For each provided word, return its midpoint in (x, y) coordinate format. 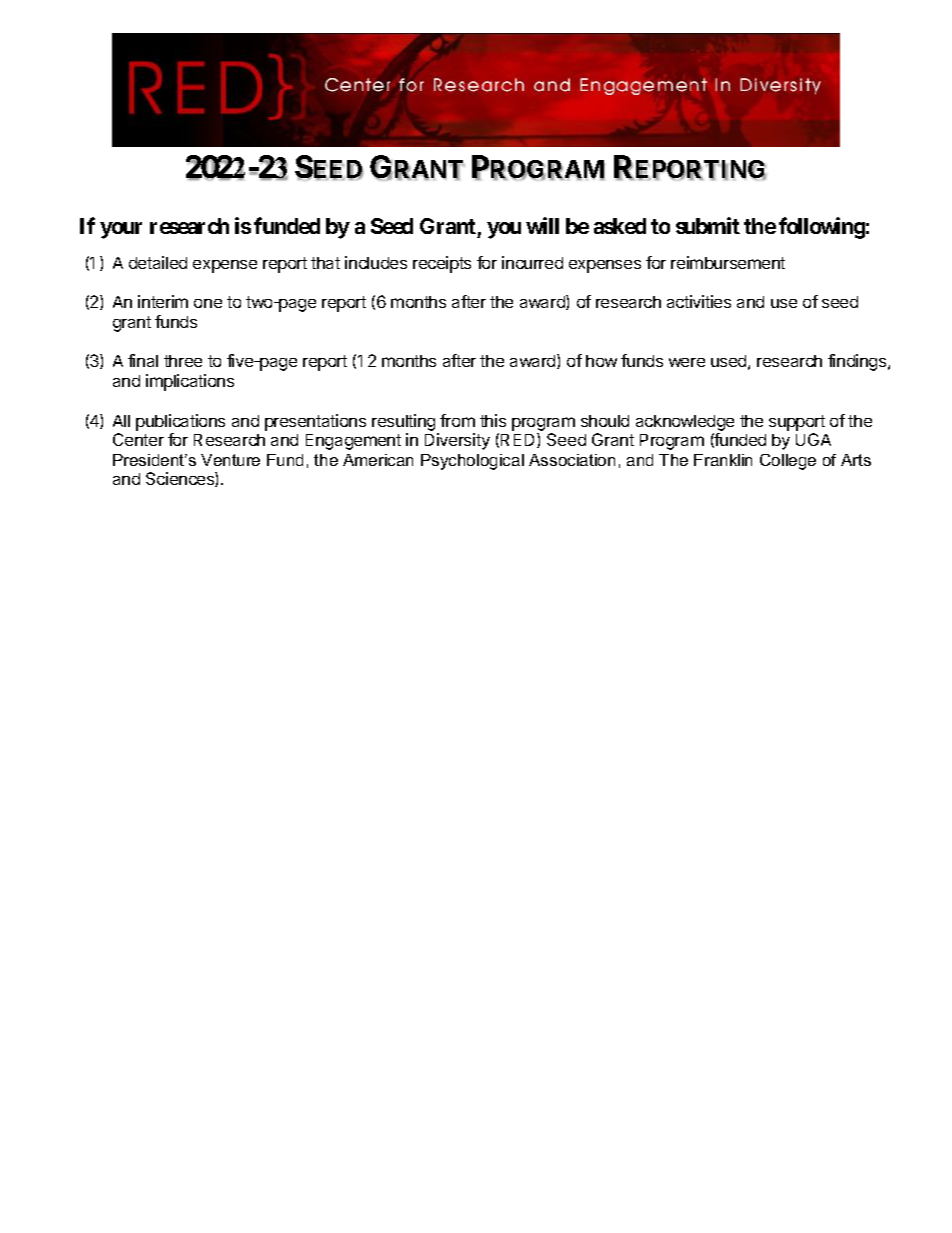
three (183, 361)
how (601, 361)
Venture (230, 460)
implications (190, 382)
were (687, 362)
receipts (442, 264)
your (121, 230)
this (493, 420)
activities (699, 301)
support (797, 423)
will (542, 225)
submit (708, 225)
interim (163, 301)
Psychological (472, 462)
